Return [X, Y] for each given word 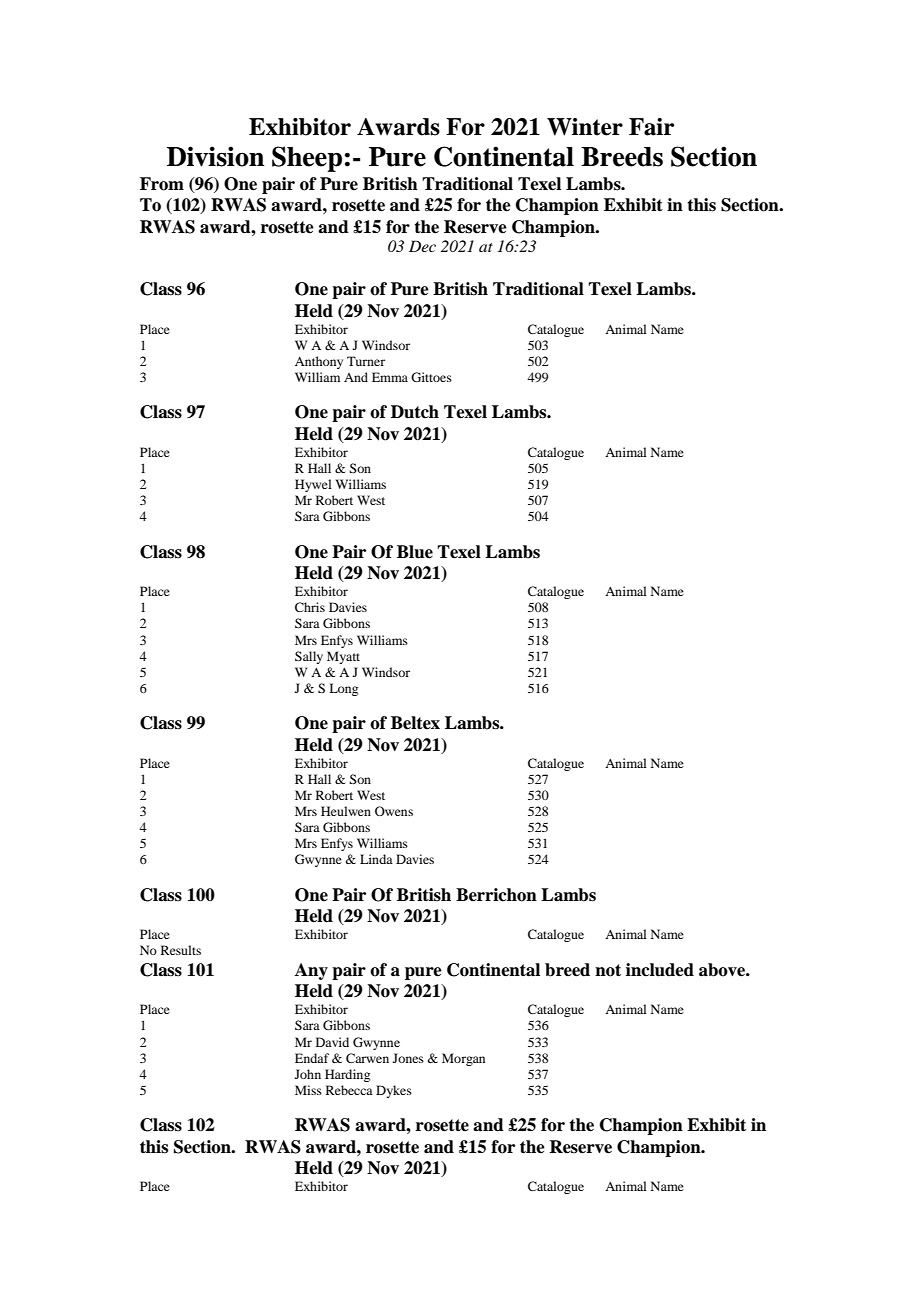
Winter [585, 127]
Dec [422, 246]
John [308, 1074]
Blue [415, 552]
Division [215, 156]
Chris [310, 607]
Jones [408, 1058]
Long [343, 689]
